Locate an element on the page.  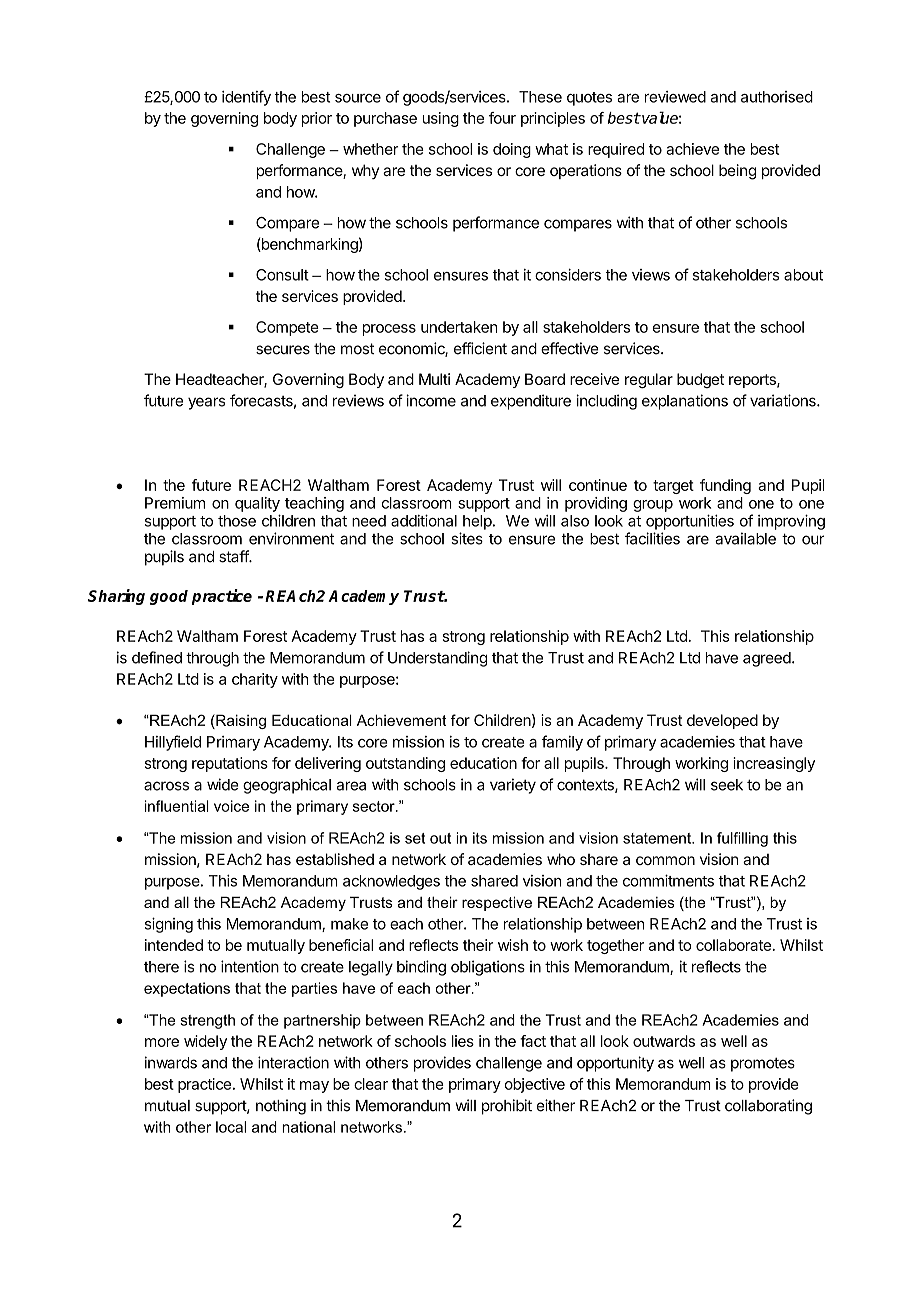
defined is located at coordinates (157, 657).
